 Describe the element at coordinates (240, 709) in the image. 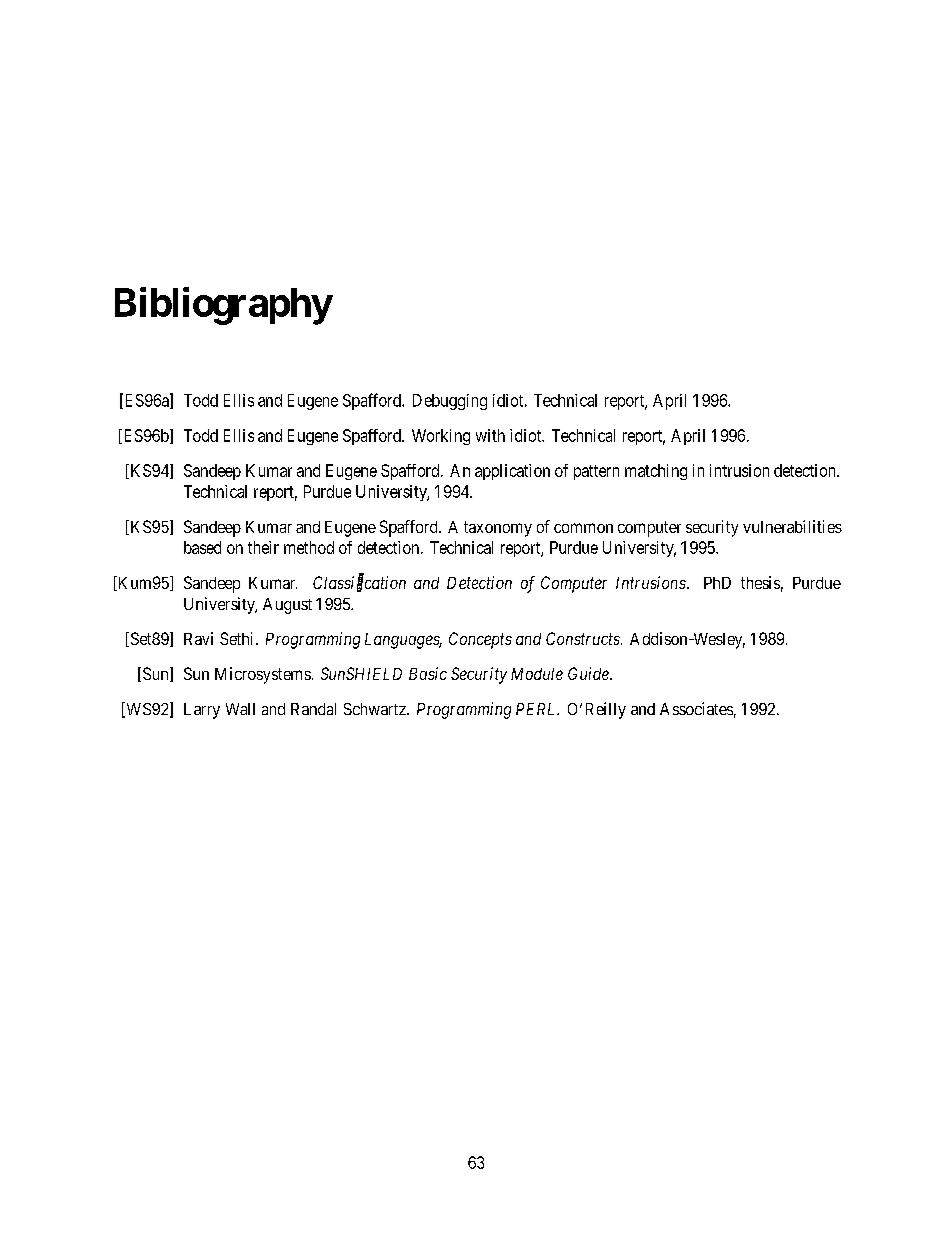

I see `Wall` at that location.
